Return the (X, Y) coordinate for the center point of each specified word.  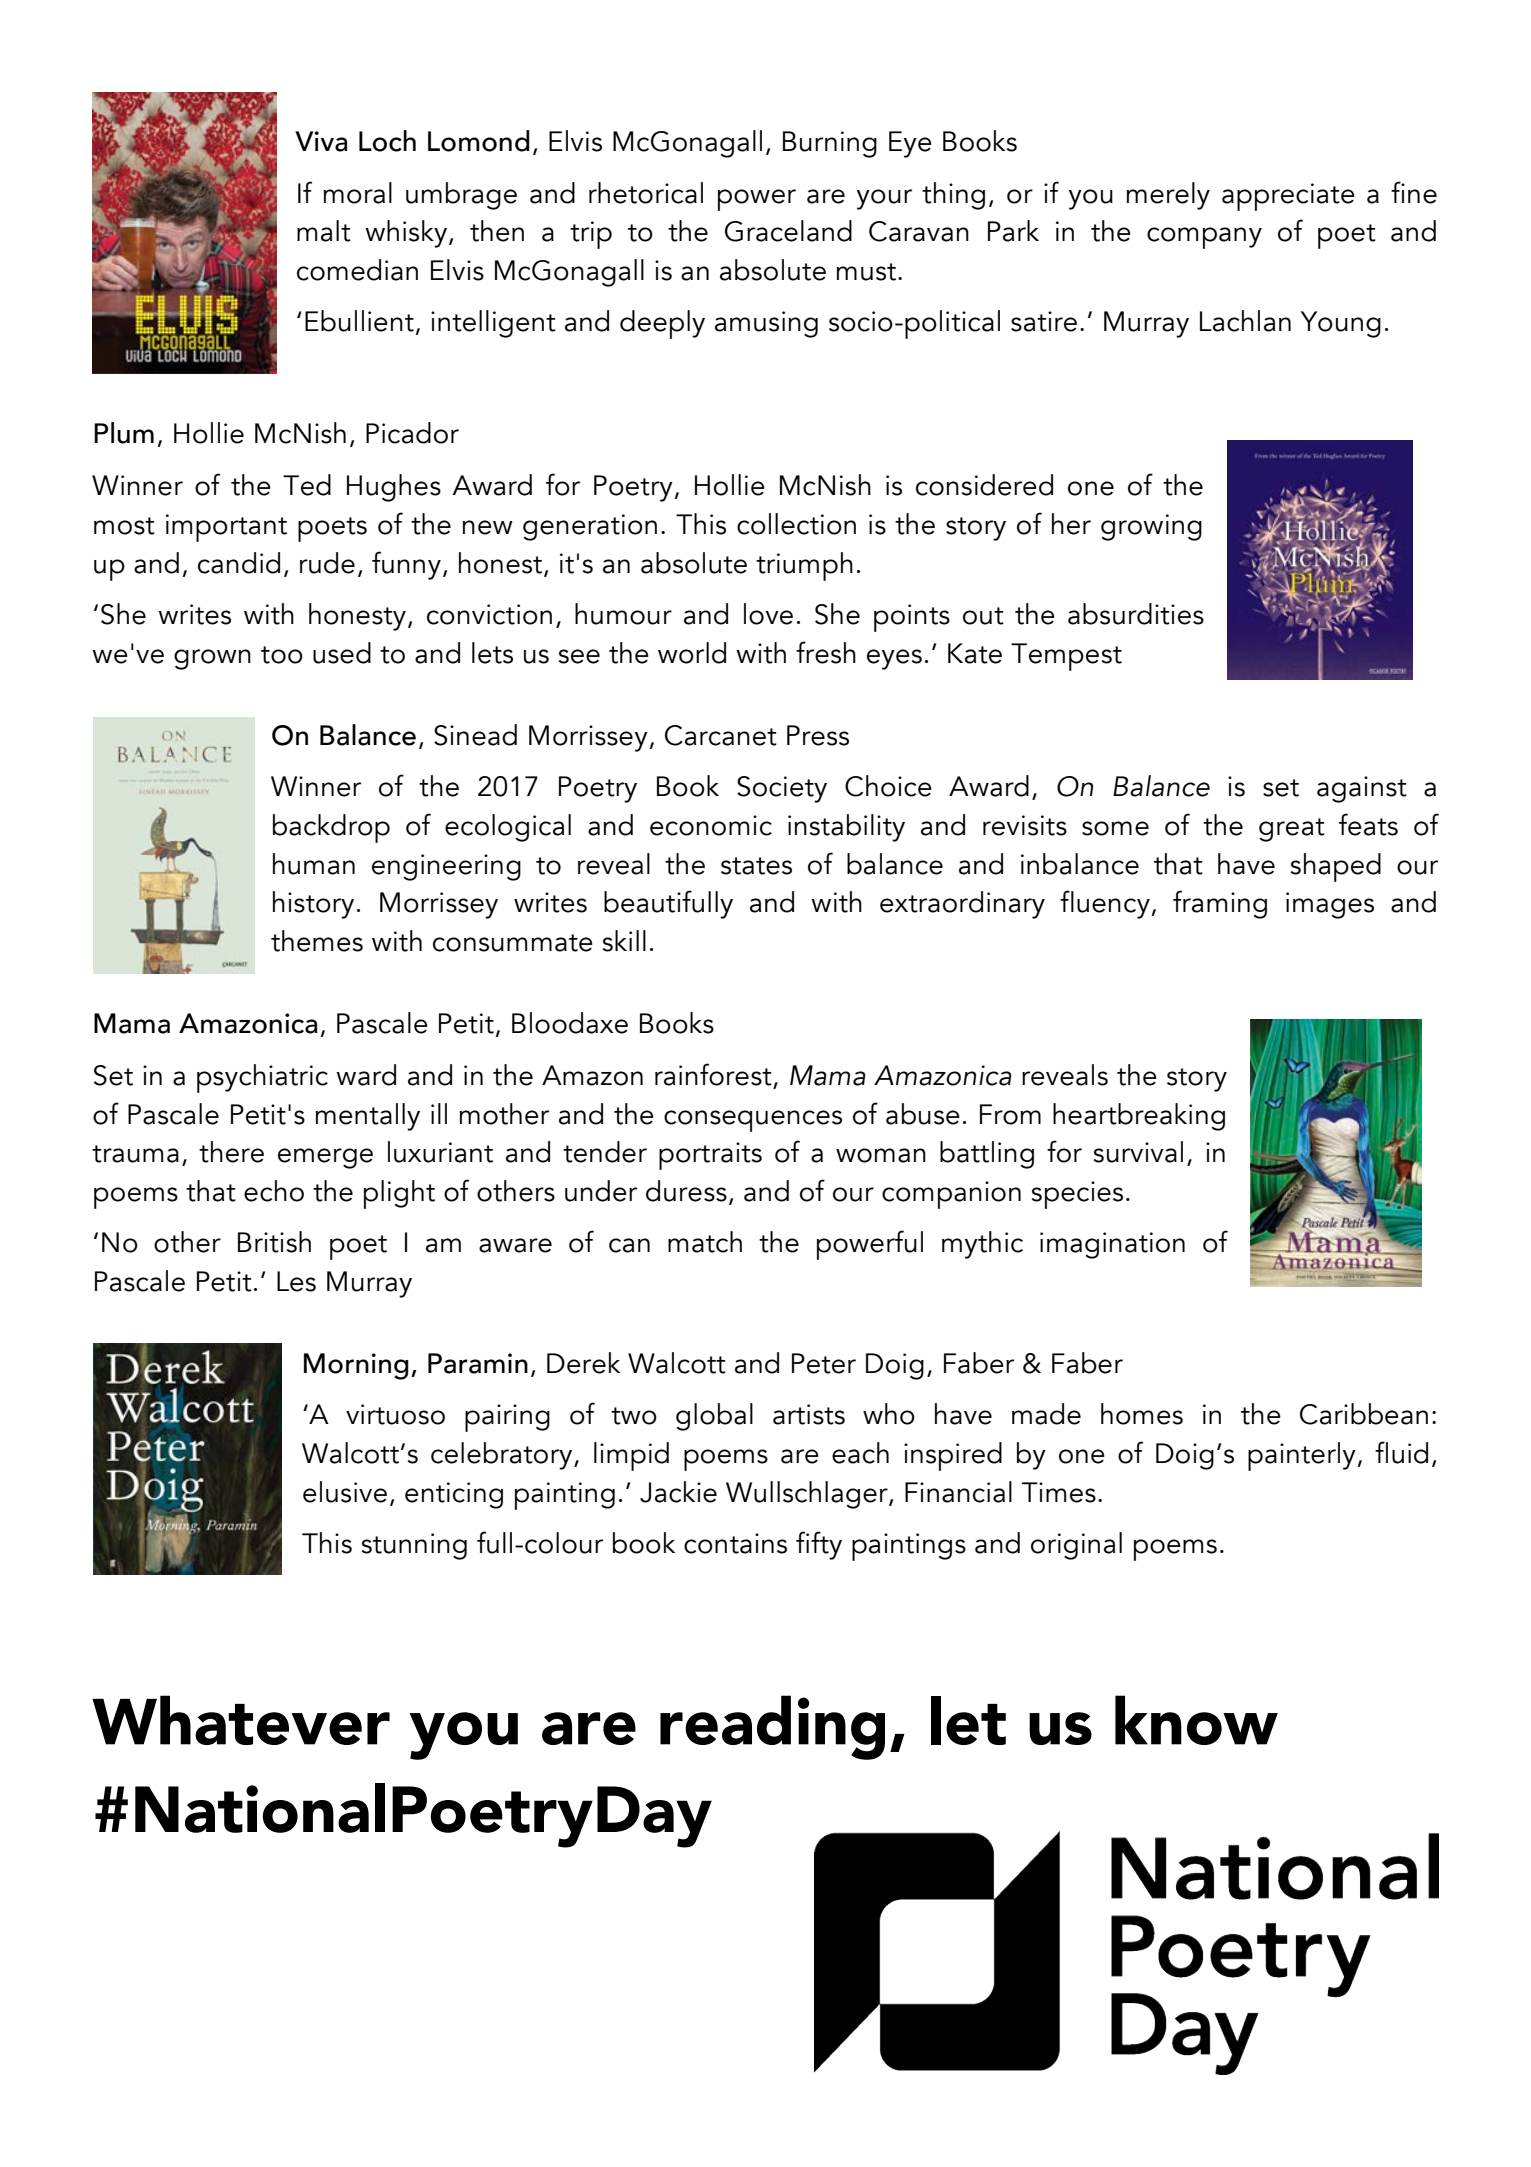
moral (357, 193)
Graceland (788, 231)
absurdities (1136, 614)
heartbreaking (1139, 1117)
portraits (710, 1156)
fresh (826, 652)
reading (772, 1727)
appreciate (1288, 197)
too (282, 655)
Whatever (241, 1720)
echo (274, 1191)
